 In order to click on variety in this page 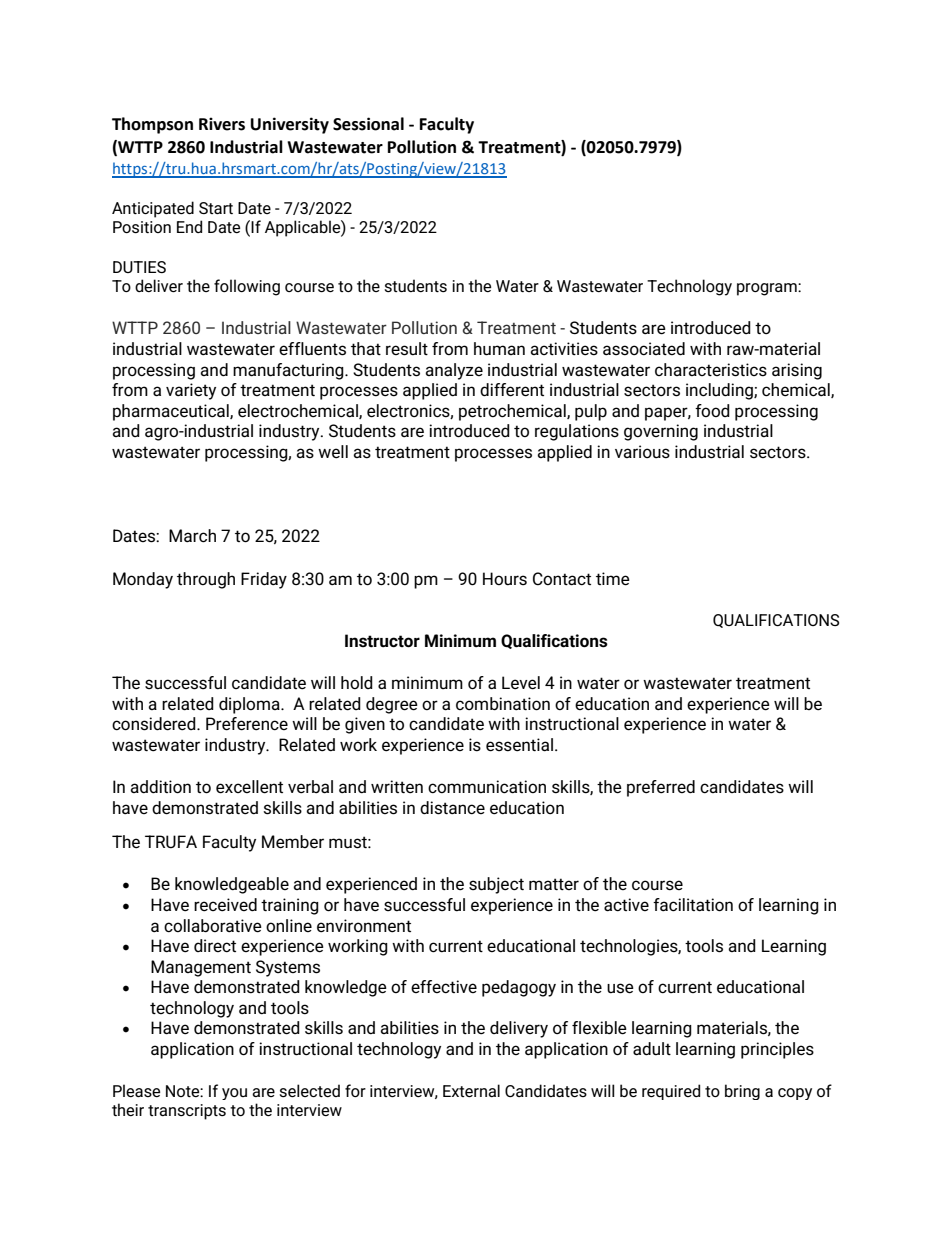, I will do `click(191, 391)`.
